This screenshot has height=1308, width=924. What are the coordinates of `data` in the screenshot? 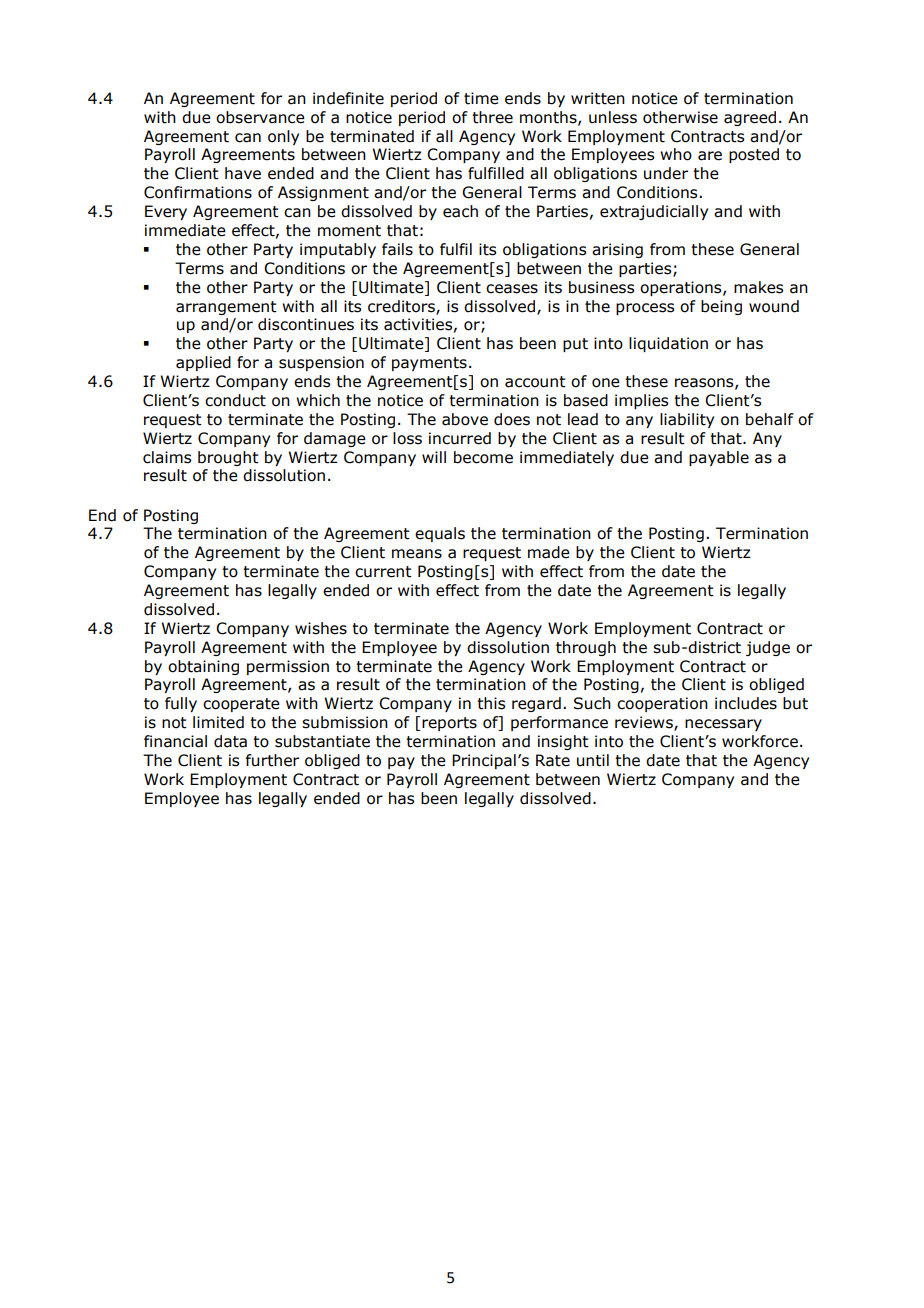 It's located at (230, 741).
